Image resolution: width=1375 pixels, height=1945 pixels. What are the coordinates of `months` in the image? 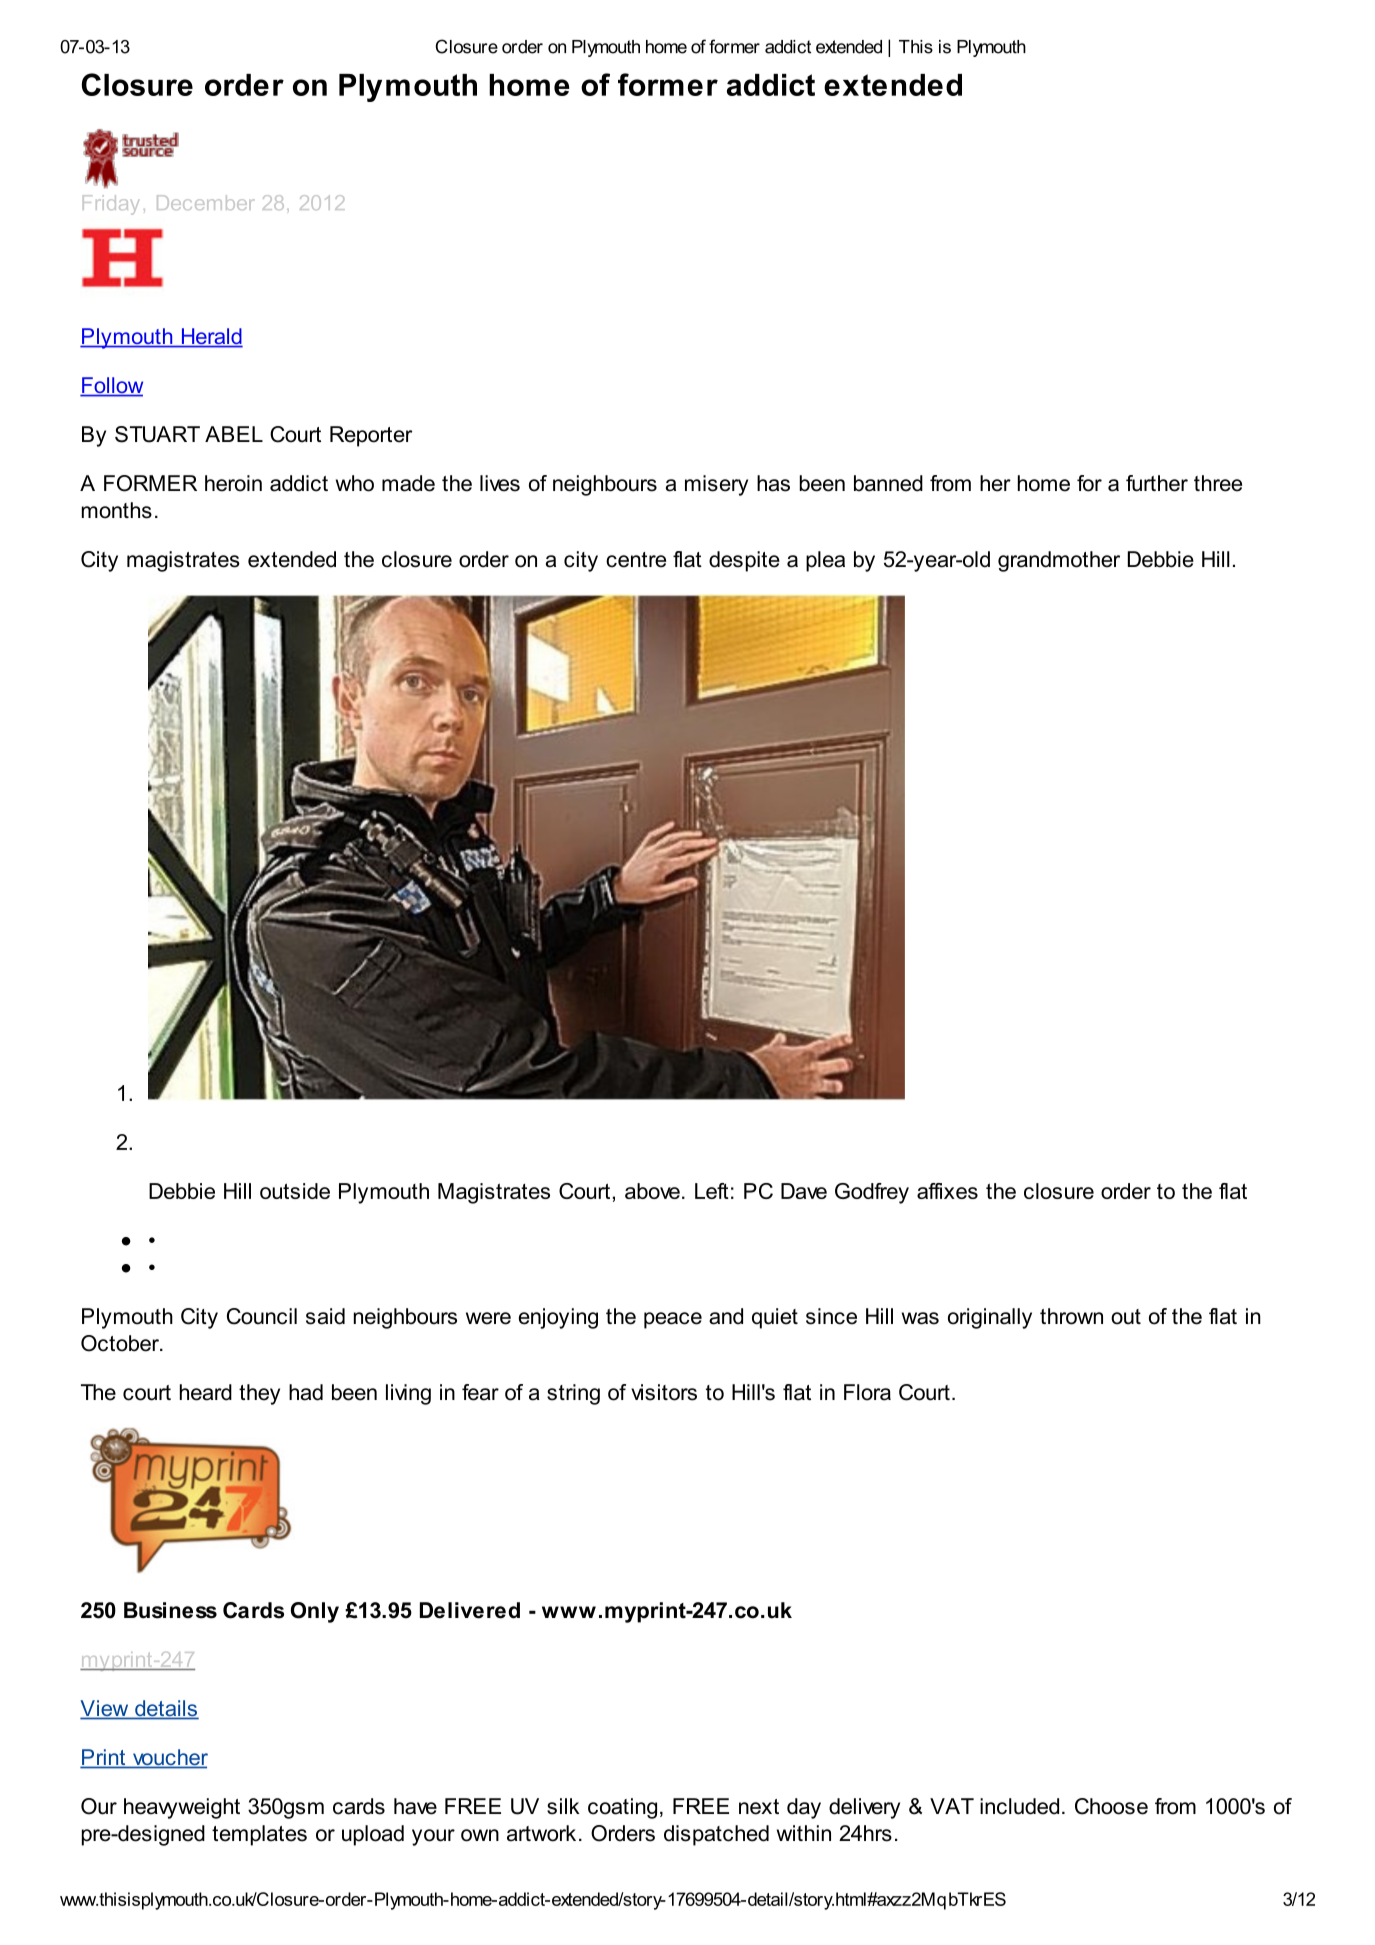 It's located at (117, 510).
